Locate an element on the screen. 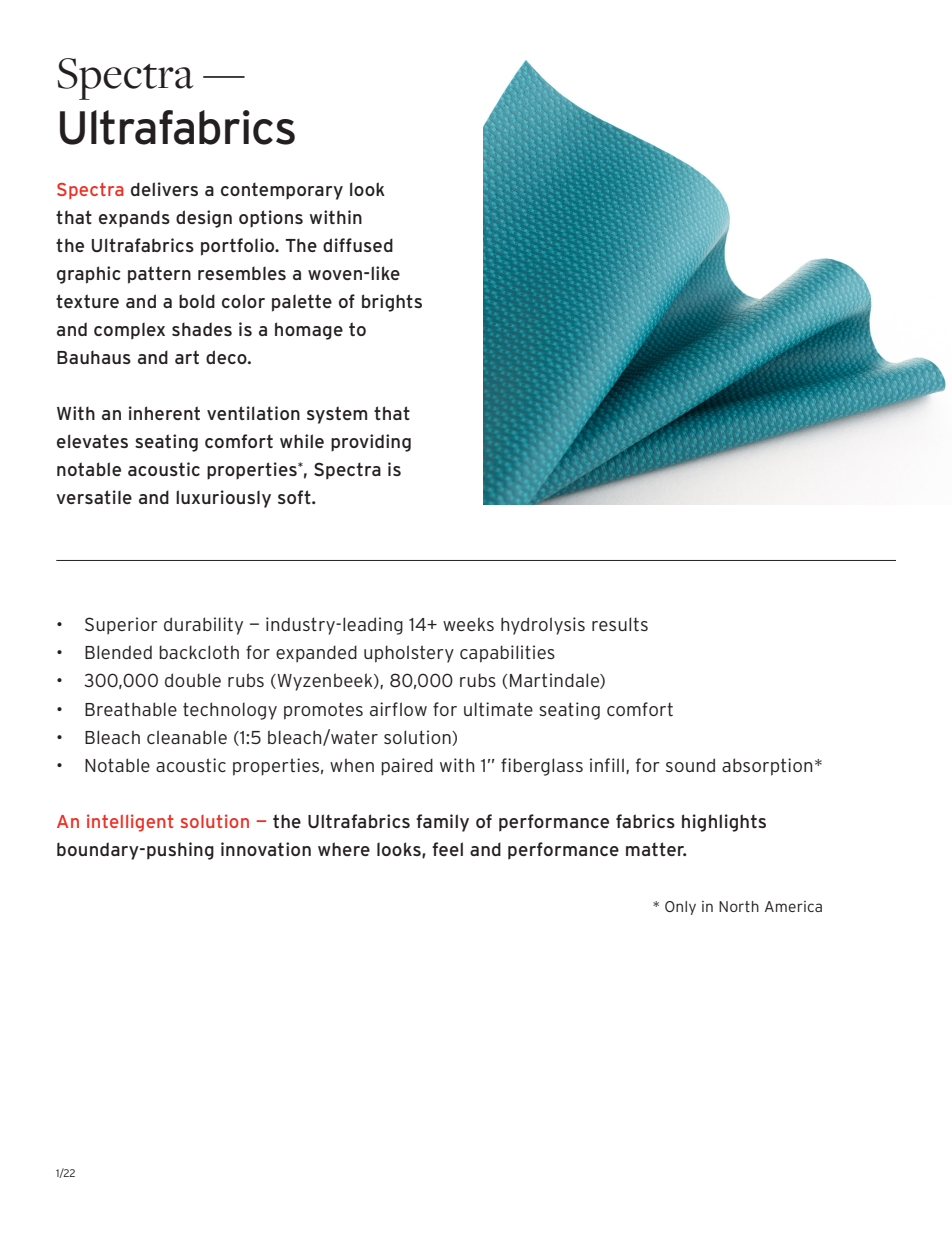 Image resolution: width=952 pixels, height=1233 pixels. design is located at coordinates (204, 219).
